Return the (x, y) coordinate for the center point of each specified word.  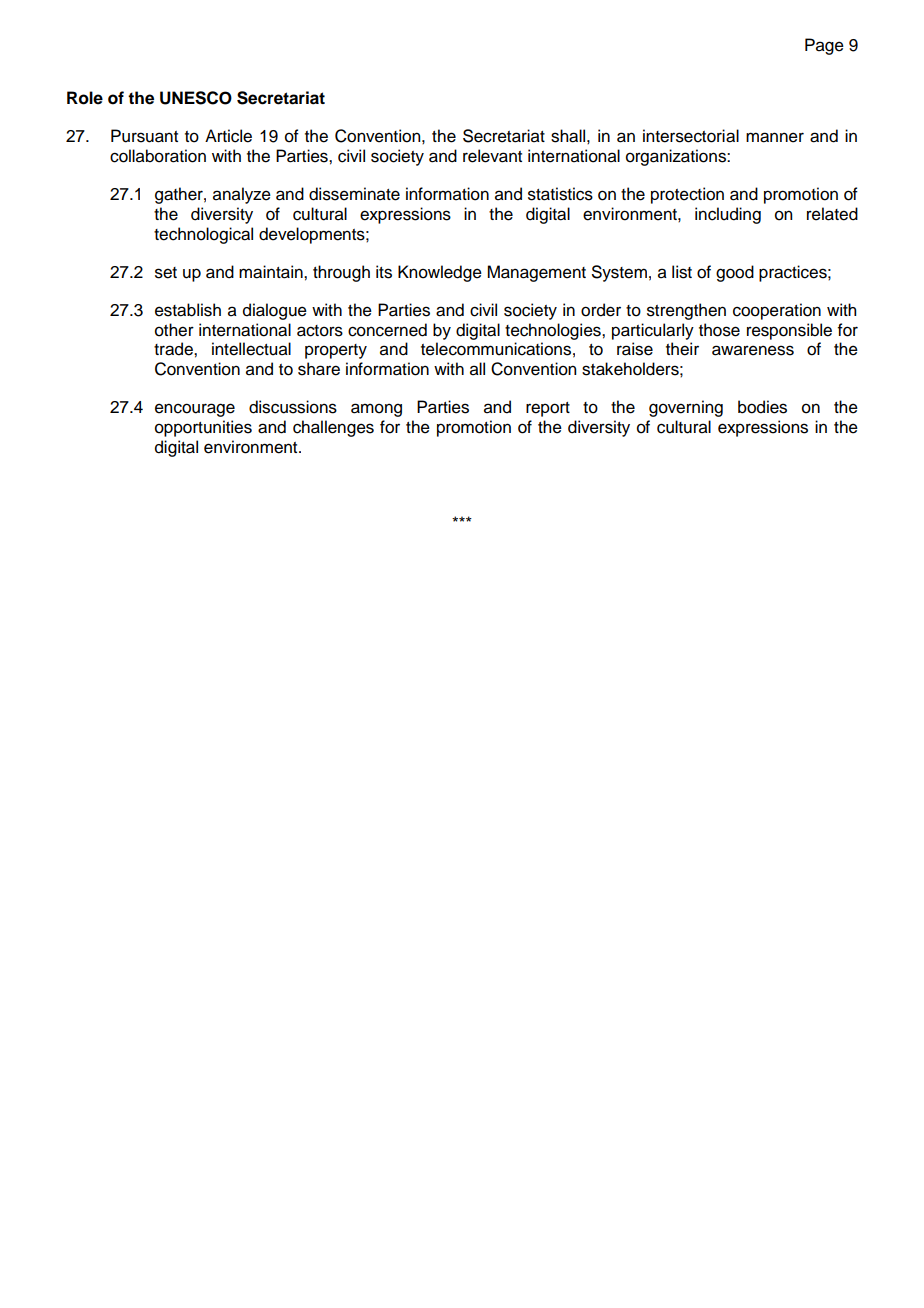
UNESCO (196, 98)
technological (203, 235)
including (728, 215)
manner (775, 137)
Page (824, 46)
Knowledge (440, 273)
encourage (195, 410)
